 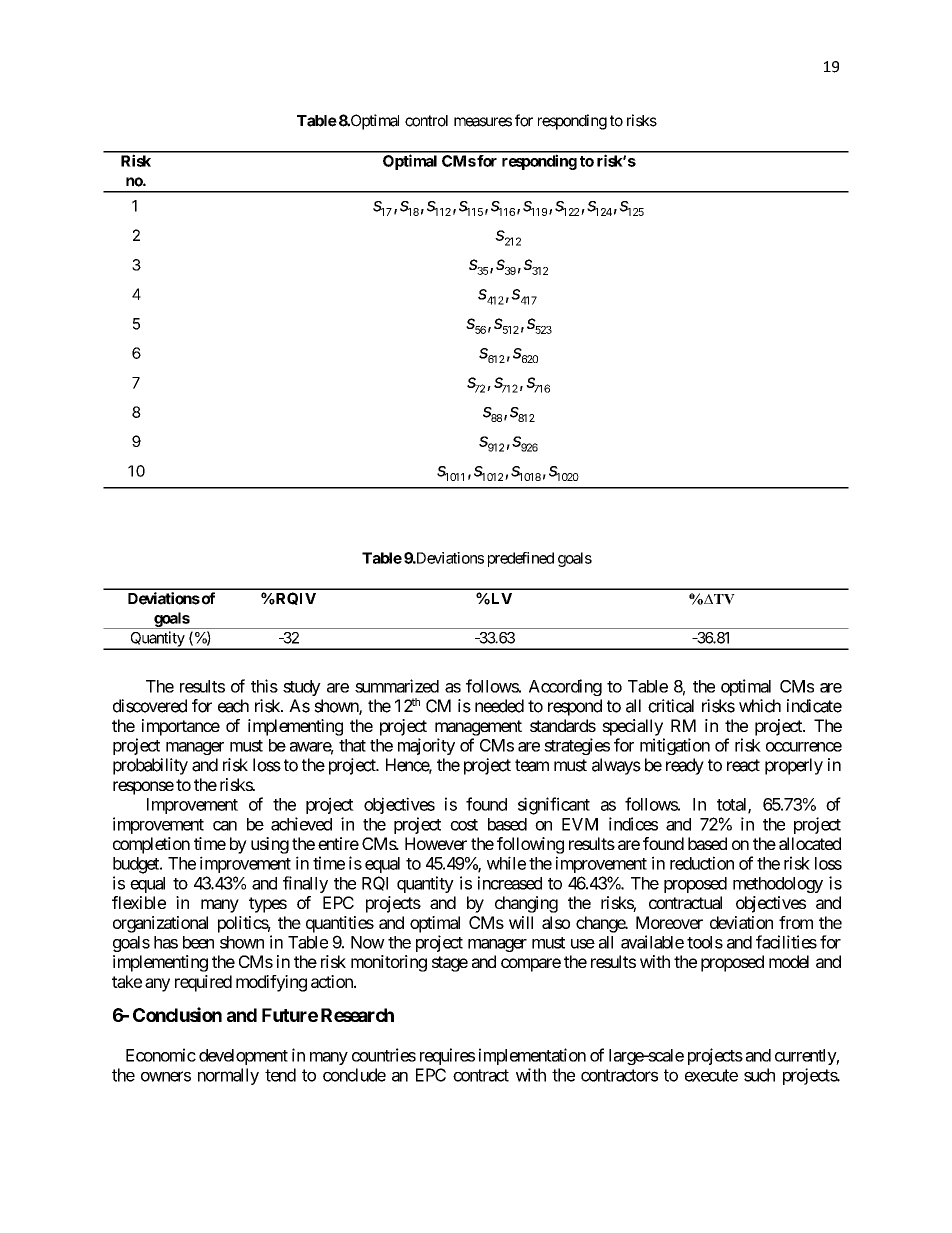 I want to click on summarized, so click(x=397, y=686).
